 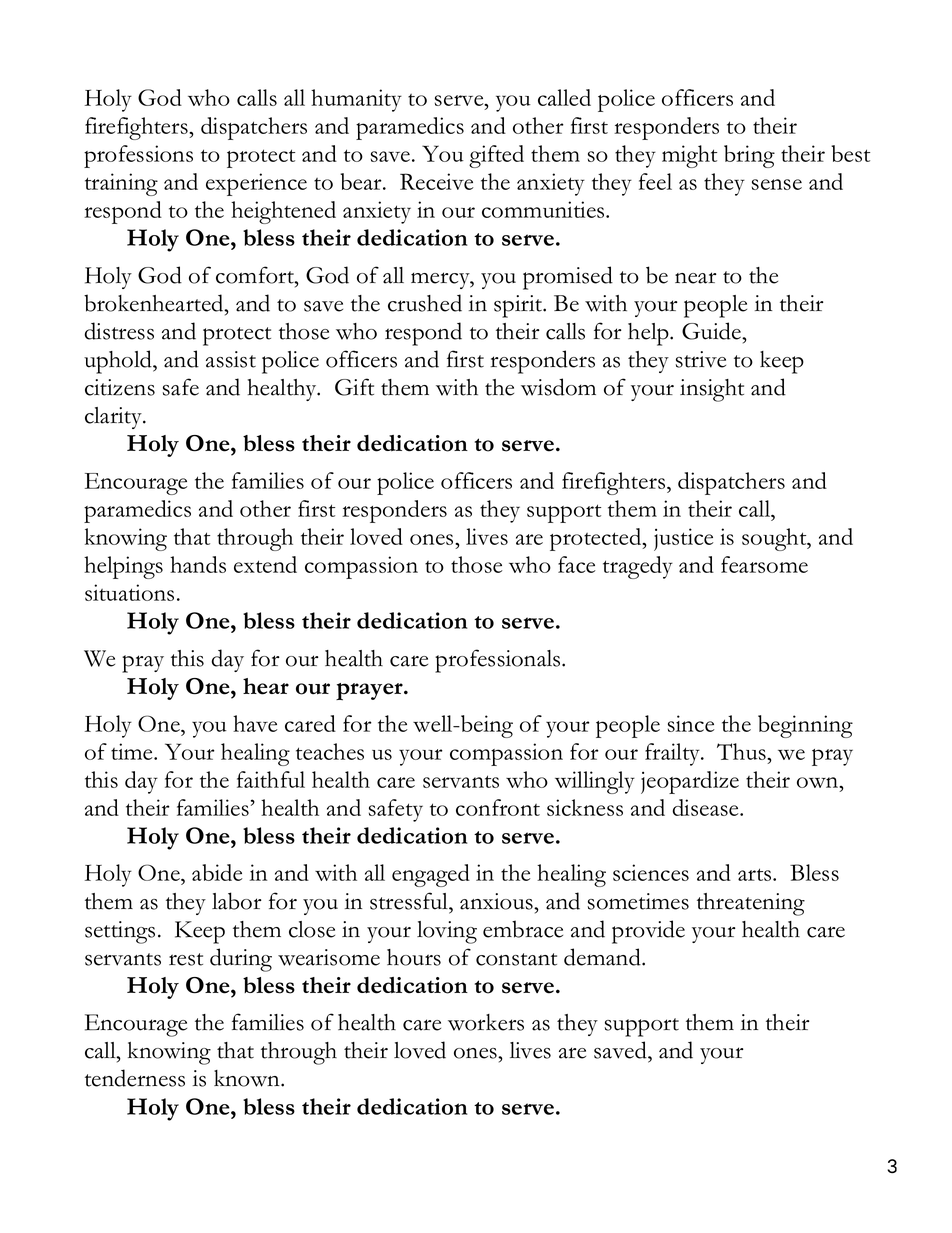 What do you see at coordinates (217, 872) in the screenshot?
I see `abide` at bounding box center [217, 872].
